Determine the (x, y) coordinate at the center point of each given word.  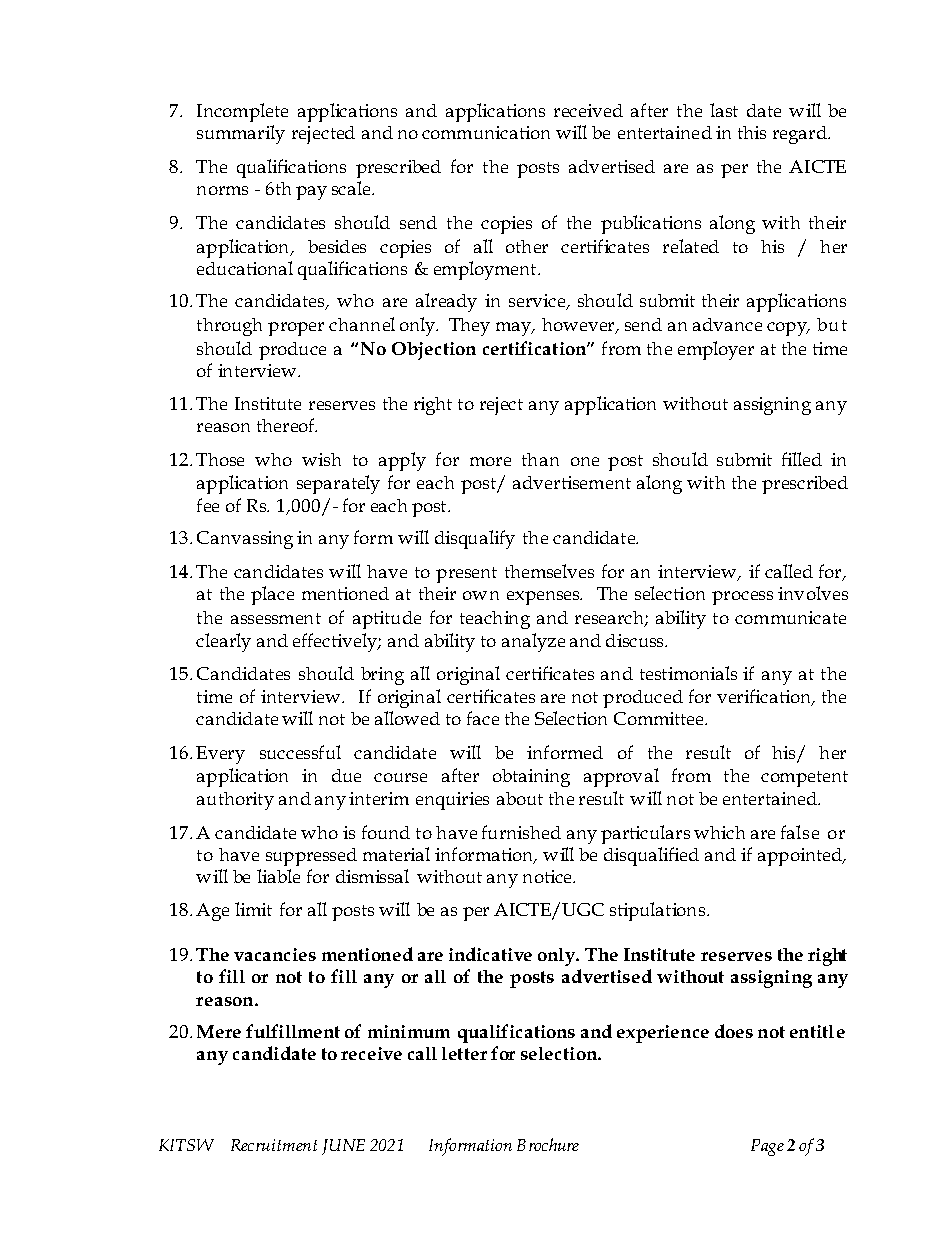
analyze (533, 642)
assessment (276, 618)
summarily (241, 134)
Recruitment (274, 1145)
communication (486, 132)
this (752, 132)
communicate (790, 617)
